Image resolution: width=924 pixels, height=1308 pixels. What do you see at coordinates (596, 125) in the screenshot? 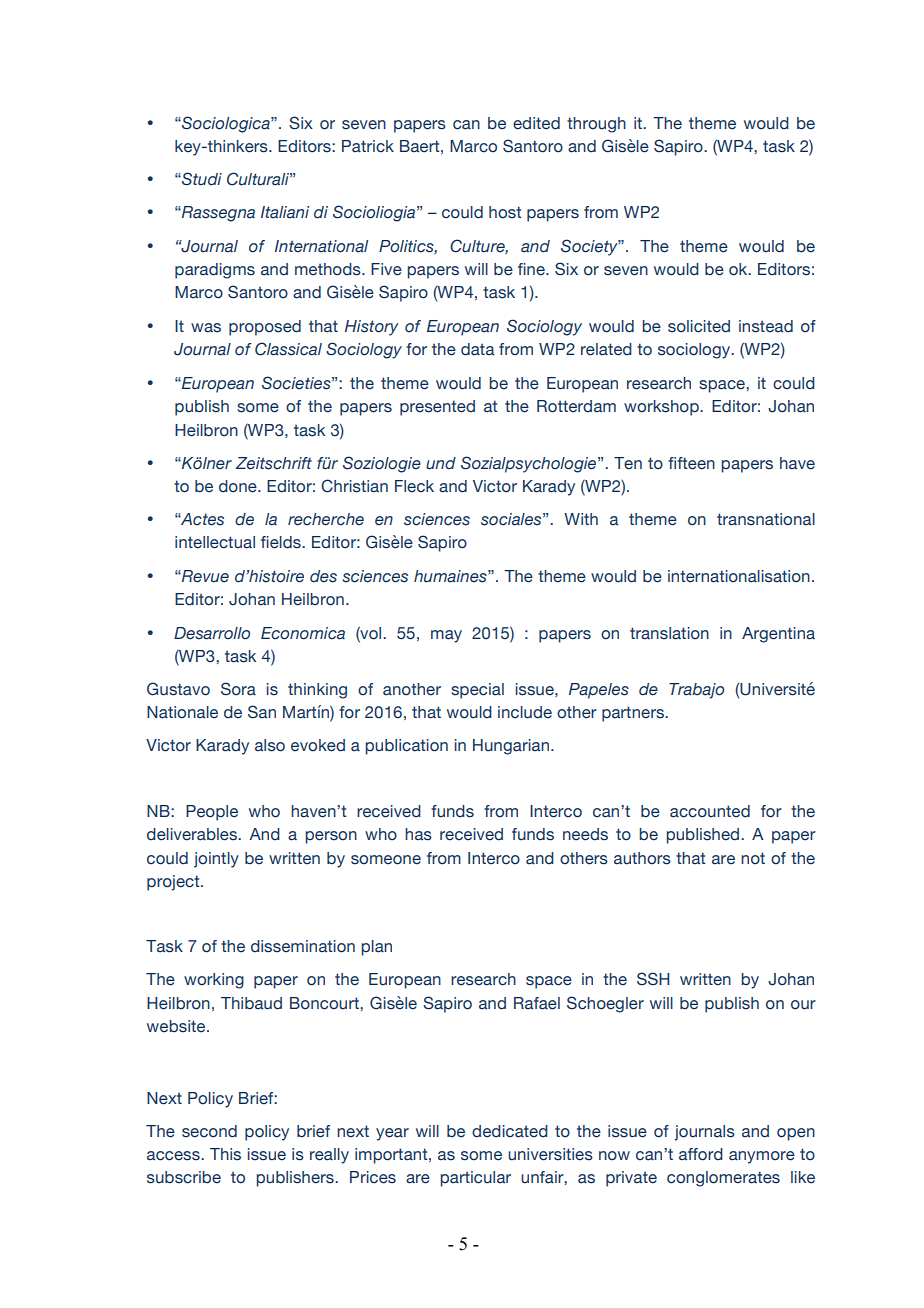
I see `through` at bounding box center [596, 125].
